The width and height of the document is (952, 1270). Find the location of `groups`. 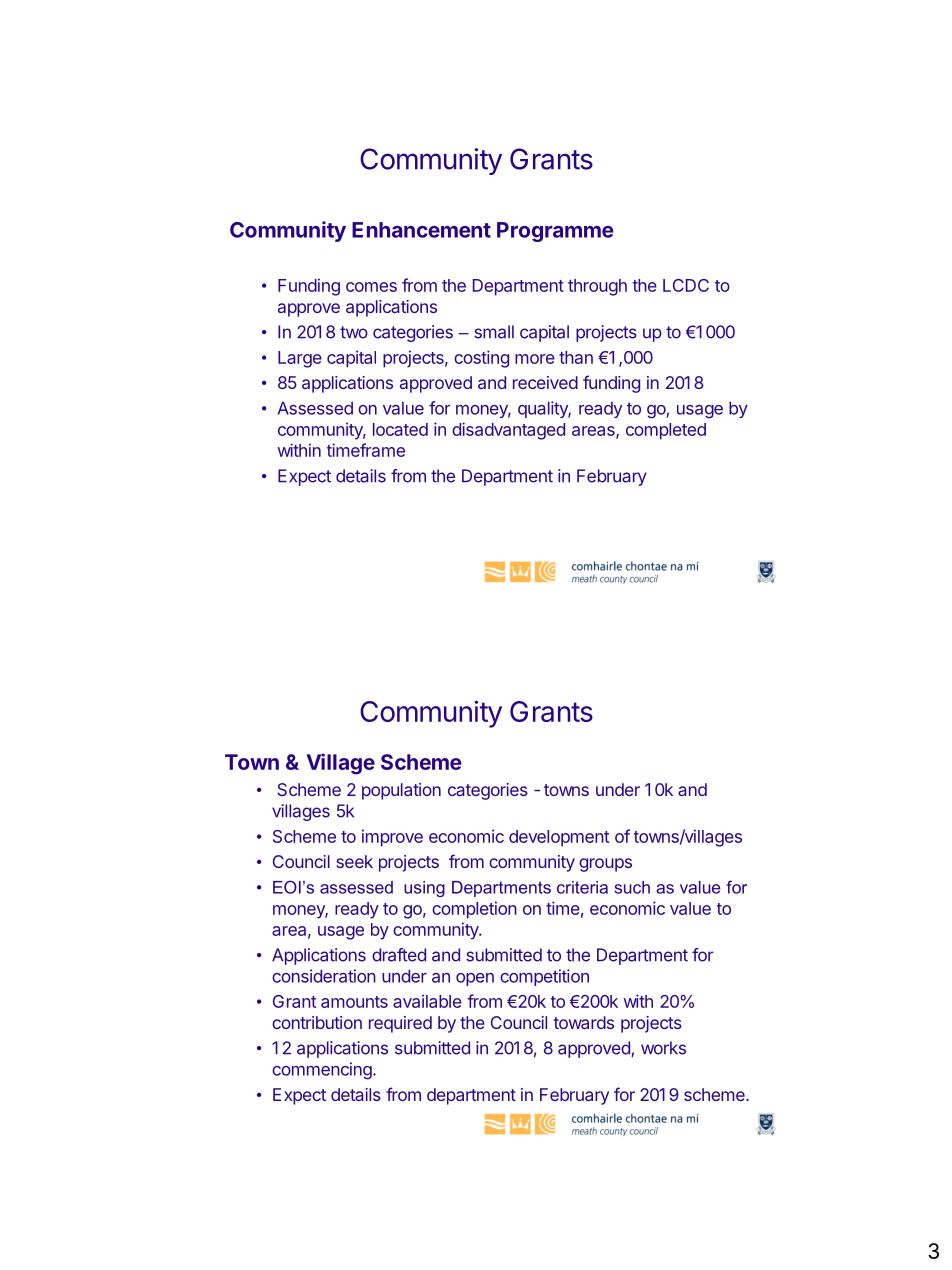

groups is located at coordinates (605, 865).
